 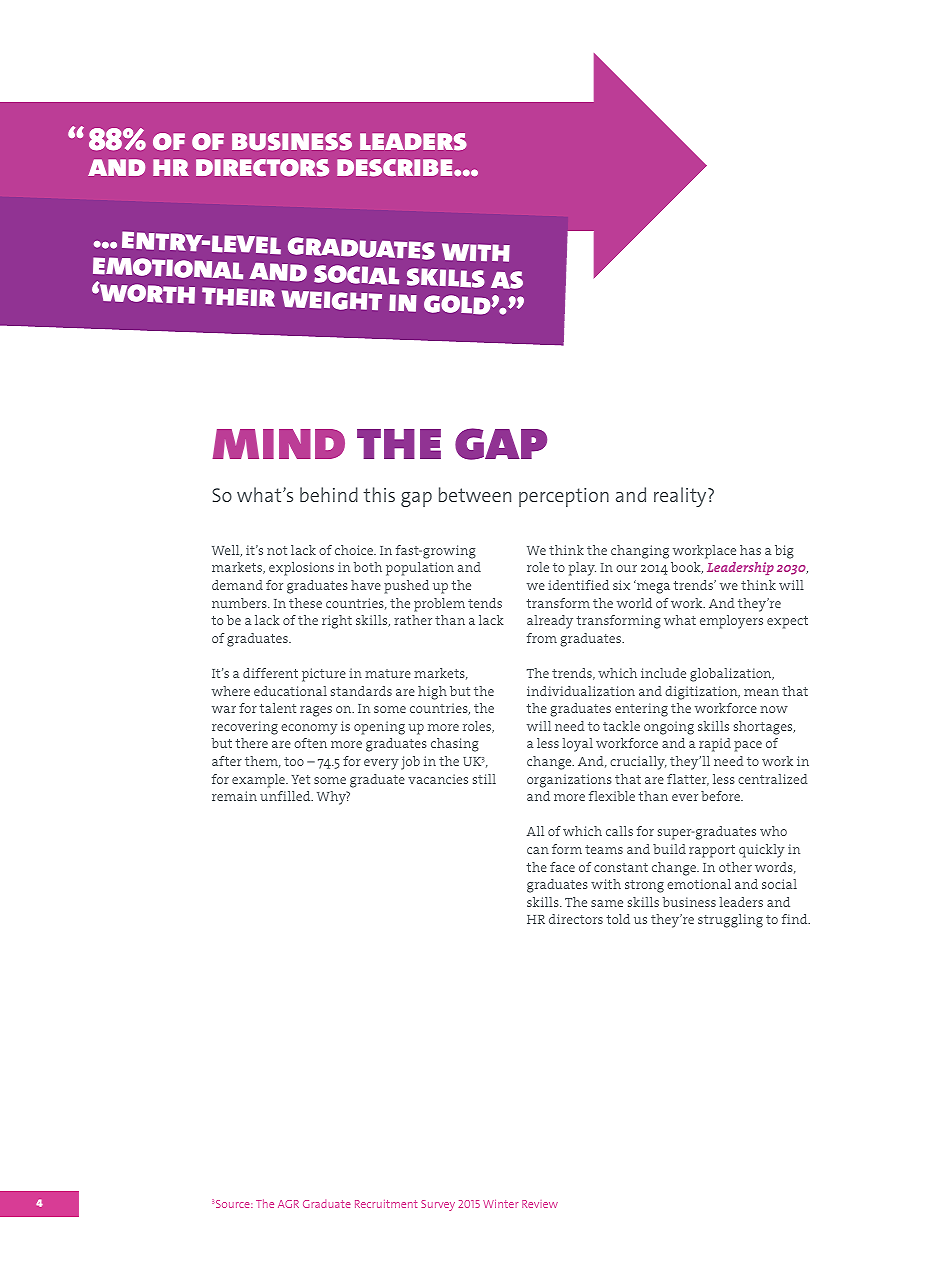 What do you see at coordinates (290, 691) in the image?
I see `educational` at bounding box center [290, 691].
